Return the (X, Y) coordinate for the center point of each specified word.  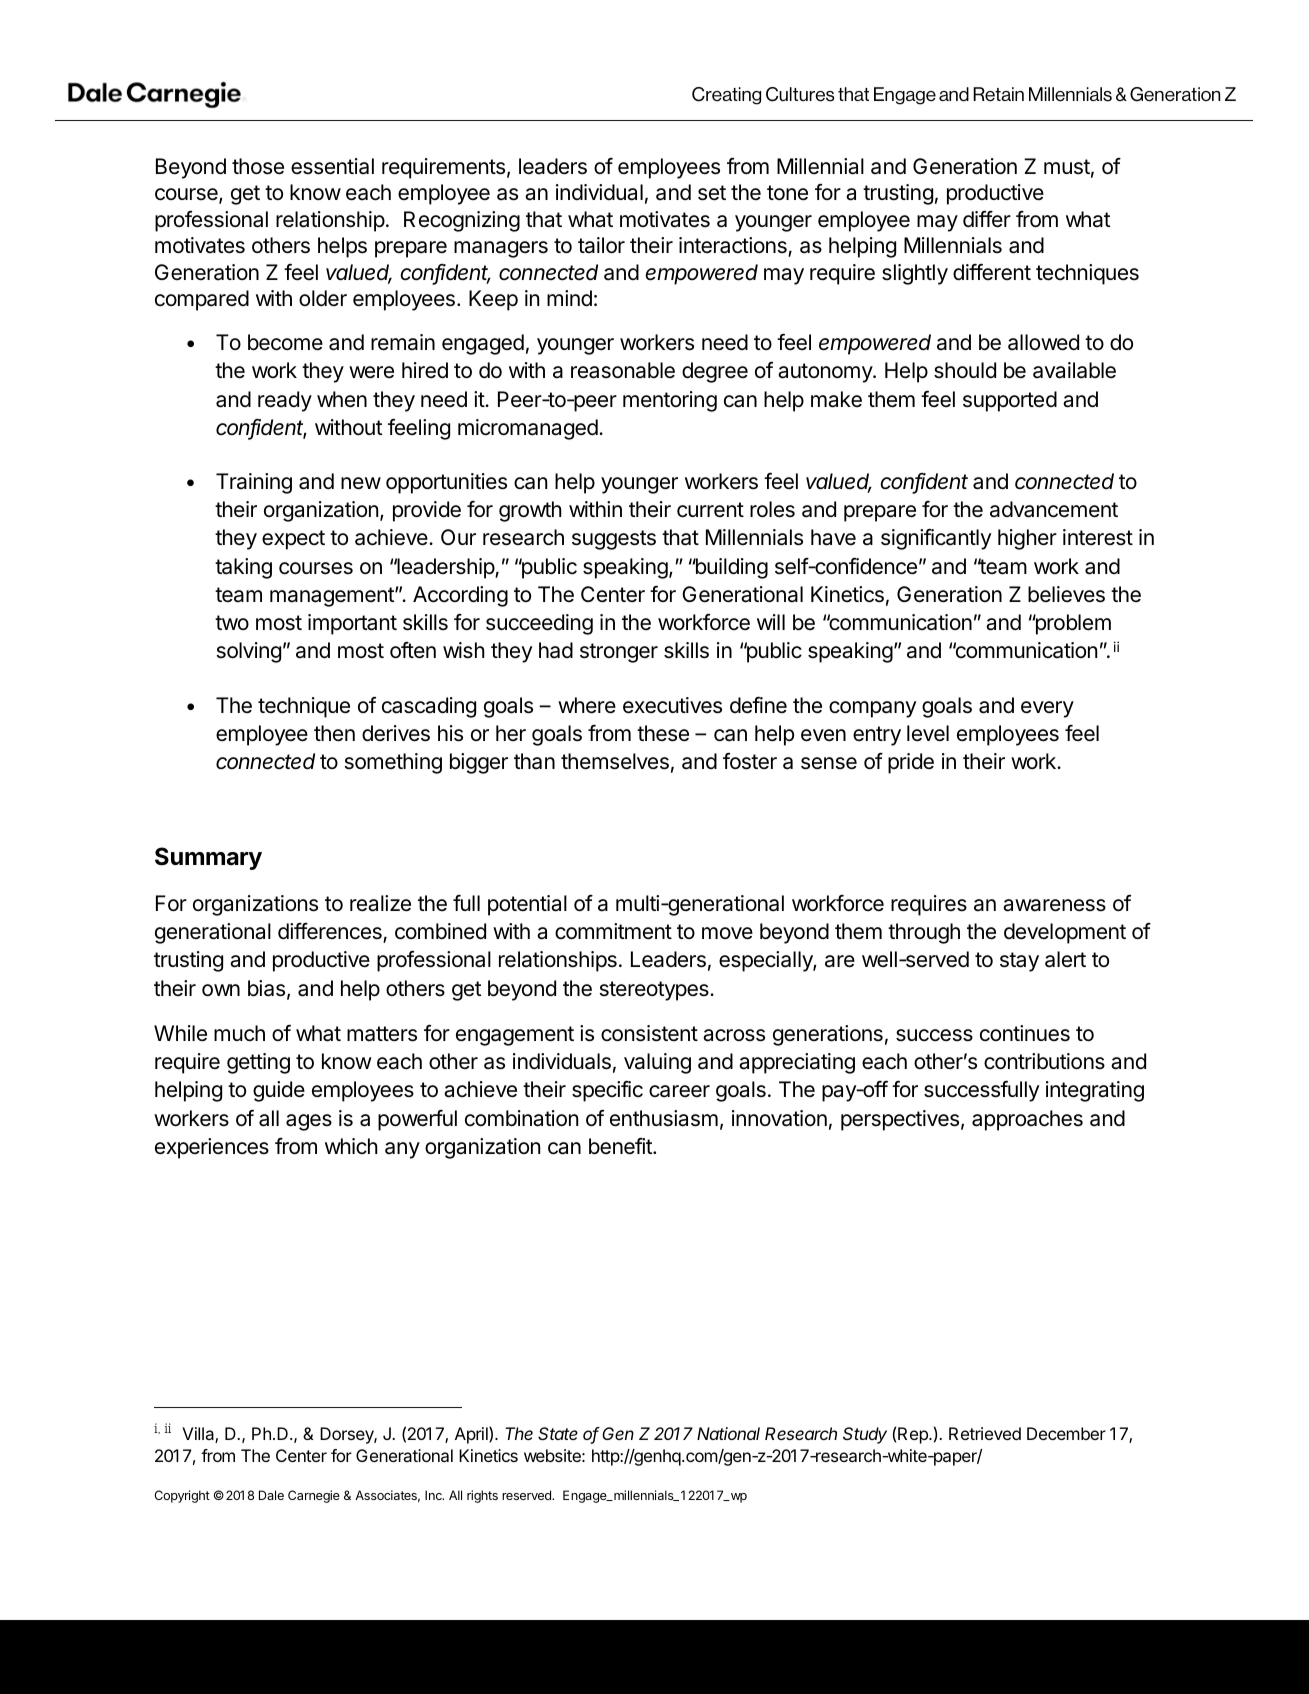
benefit (621, 1146)
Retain (998, 94)
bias (266, 988)
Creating (726, 96)
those (258, 166)
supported (1010, 401)
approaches (1027, 1120)
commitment (613, 931)
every (1047, 709)
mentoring (670, 401)
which (351, 1146)
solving (249, 652)
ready (285, 401)
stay (1019, 962)
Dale (271, 1495)
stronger (619, 653)
